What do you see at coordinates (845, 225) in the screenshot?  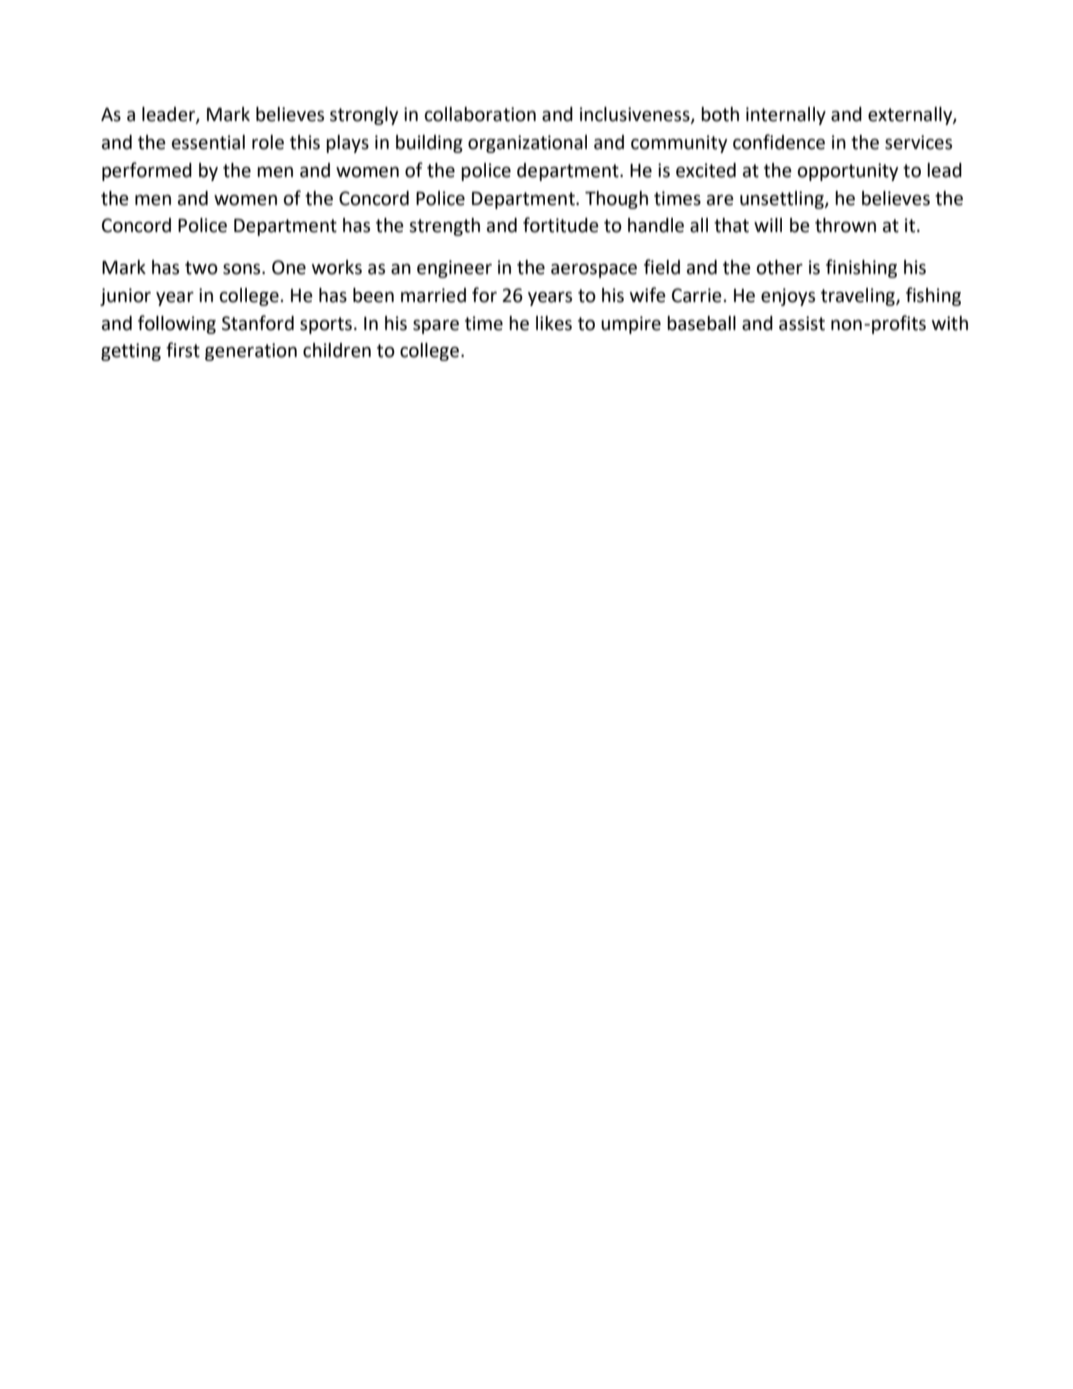 I see `thrown` at bounding box center [845, 225].
